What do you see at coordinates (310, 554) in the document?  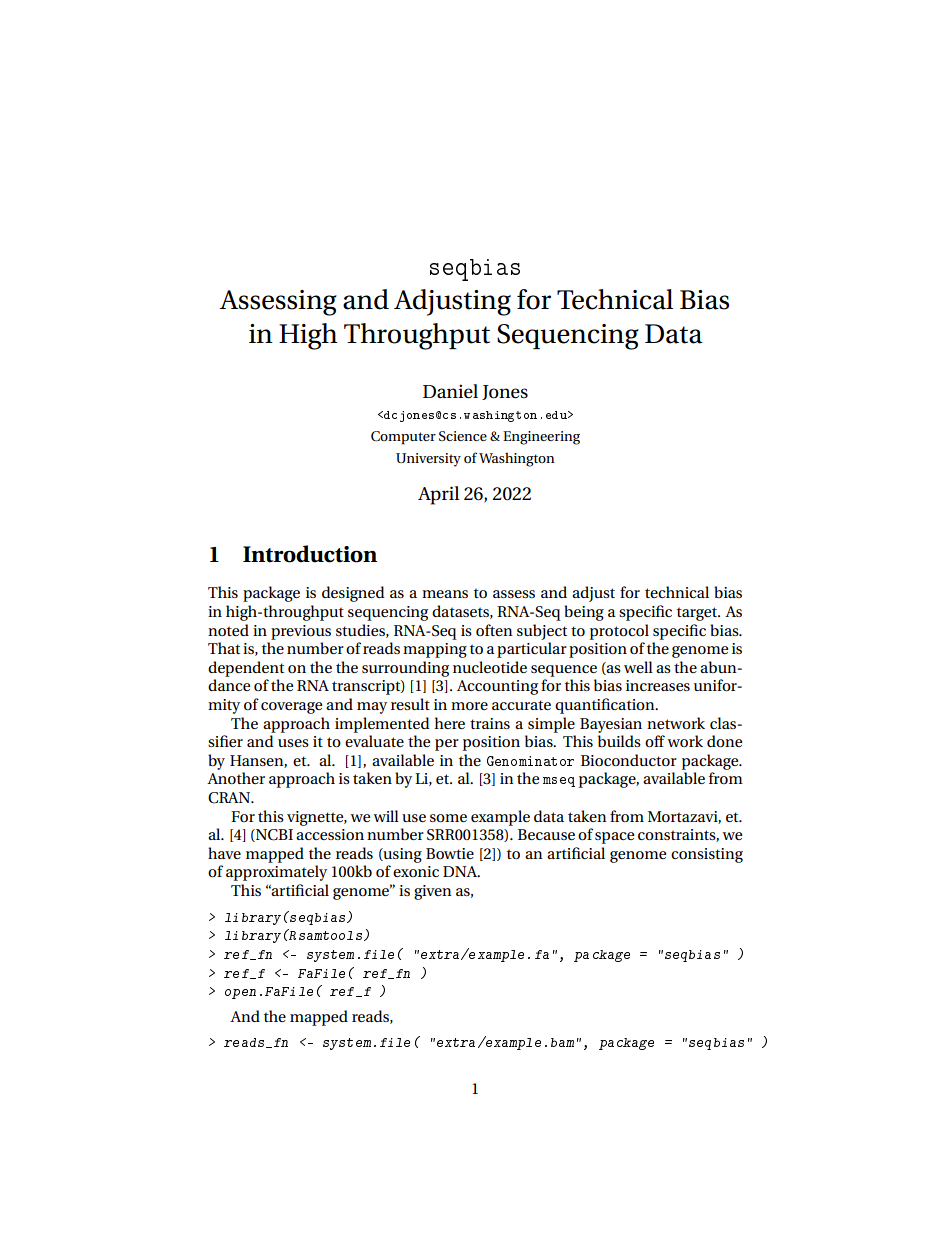 I see `Introduction` at bounding box center [310, 554].
